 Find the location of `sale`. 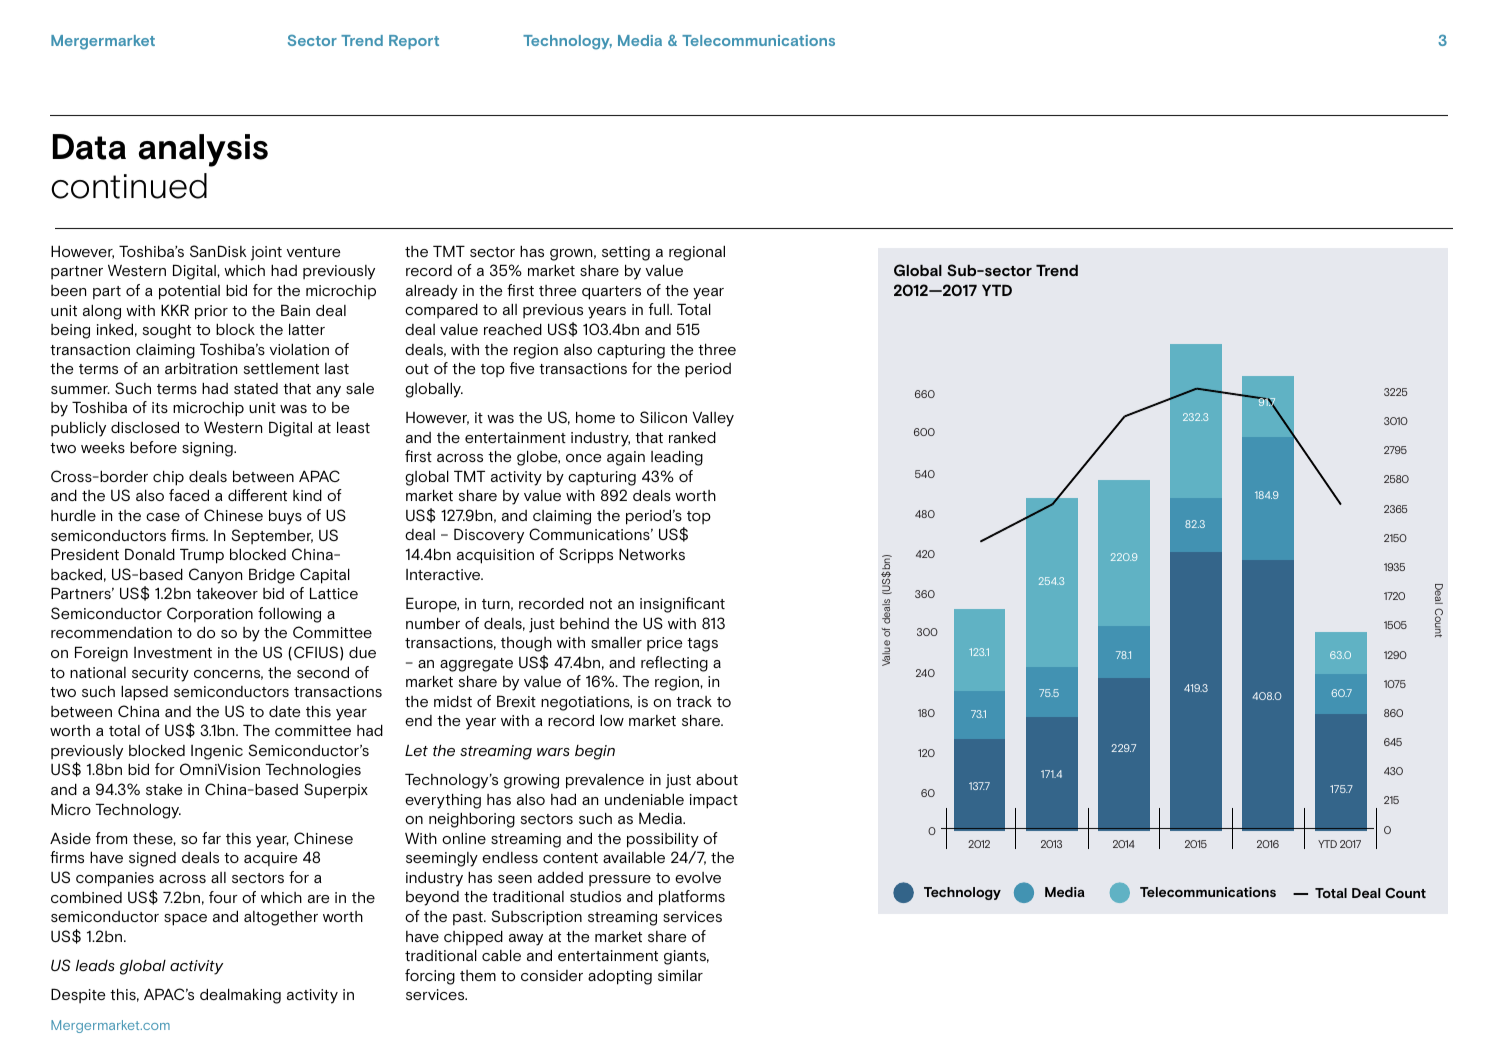

sale is located at coordinates (360, 388).
